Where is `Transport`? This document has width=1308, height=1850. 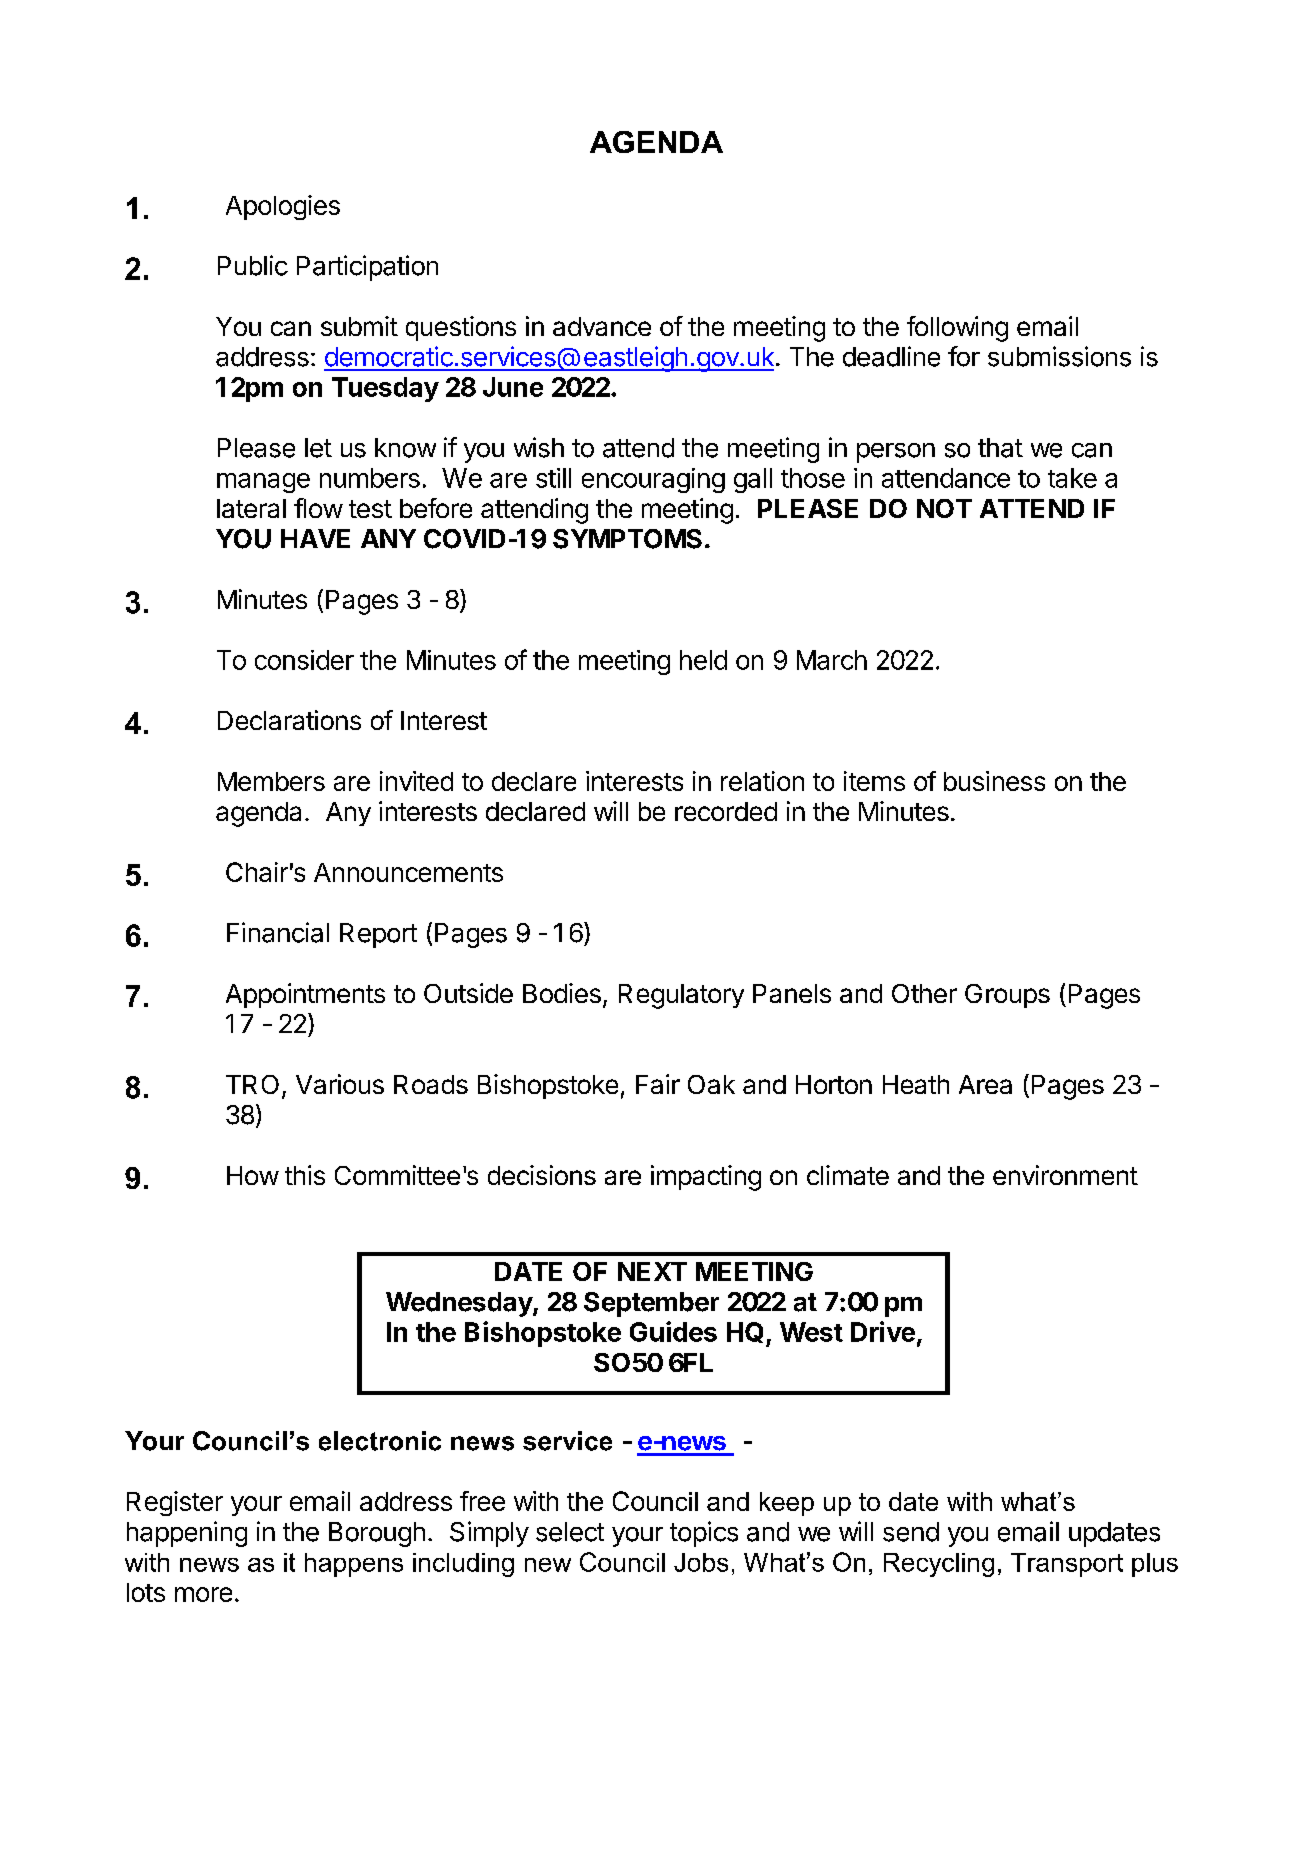 Transport is located at coordinates (1067, 1565).
